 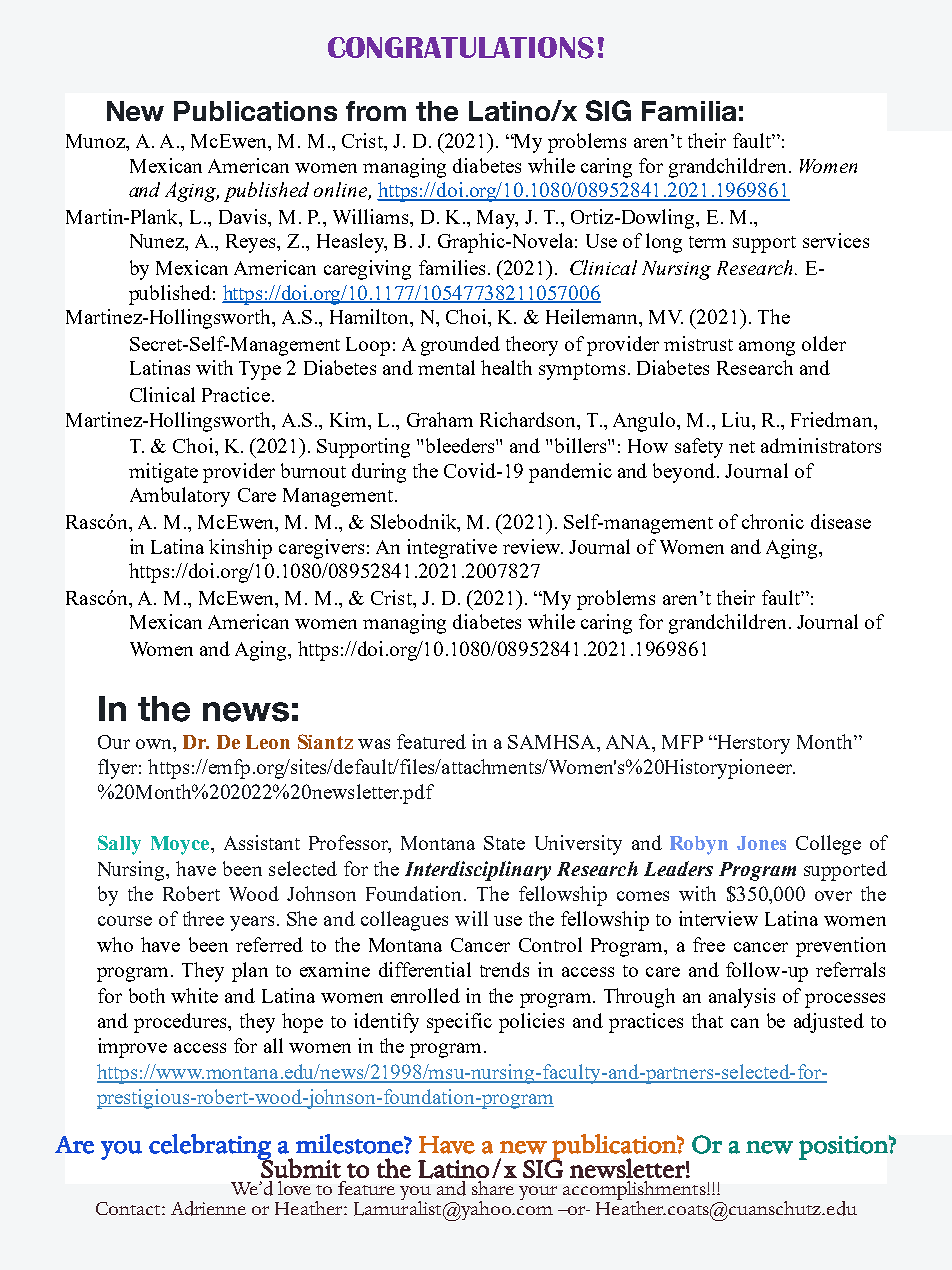 I want to click on celebrating, so click(x=211, y=1148).
